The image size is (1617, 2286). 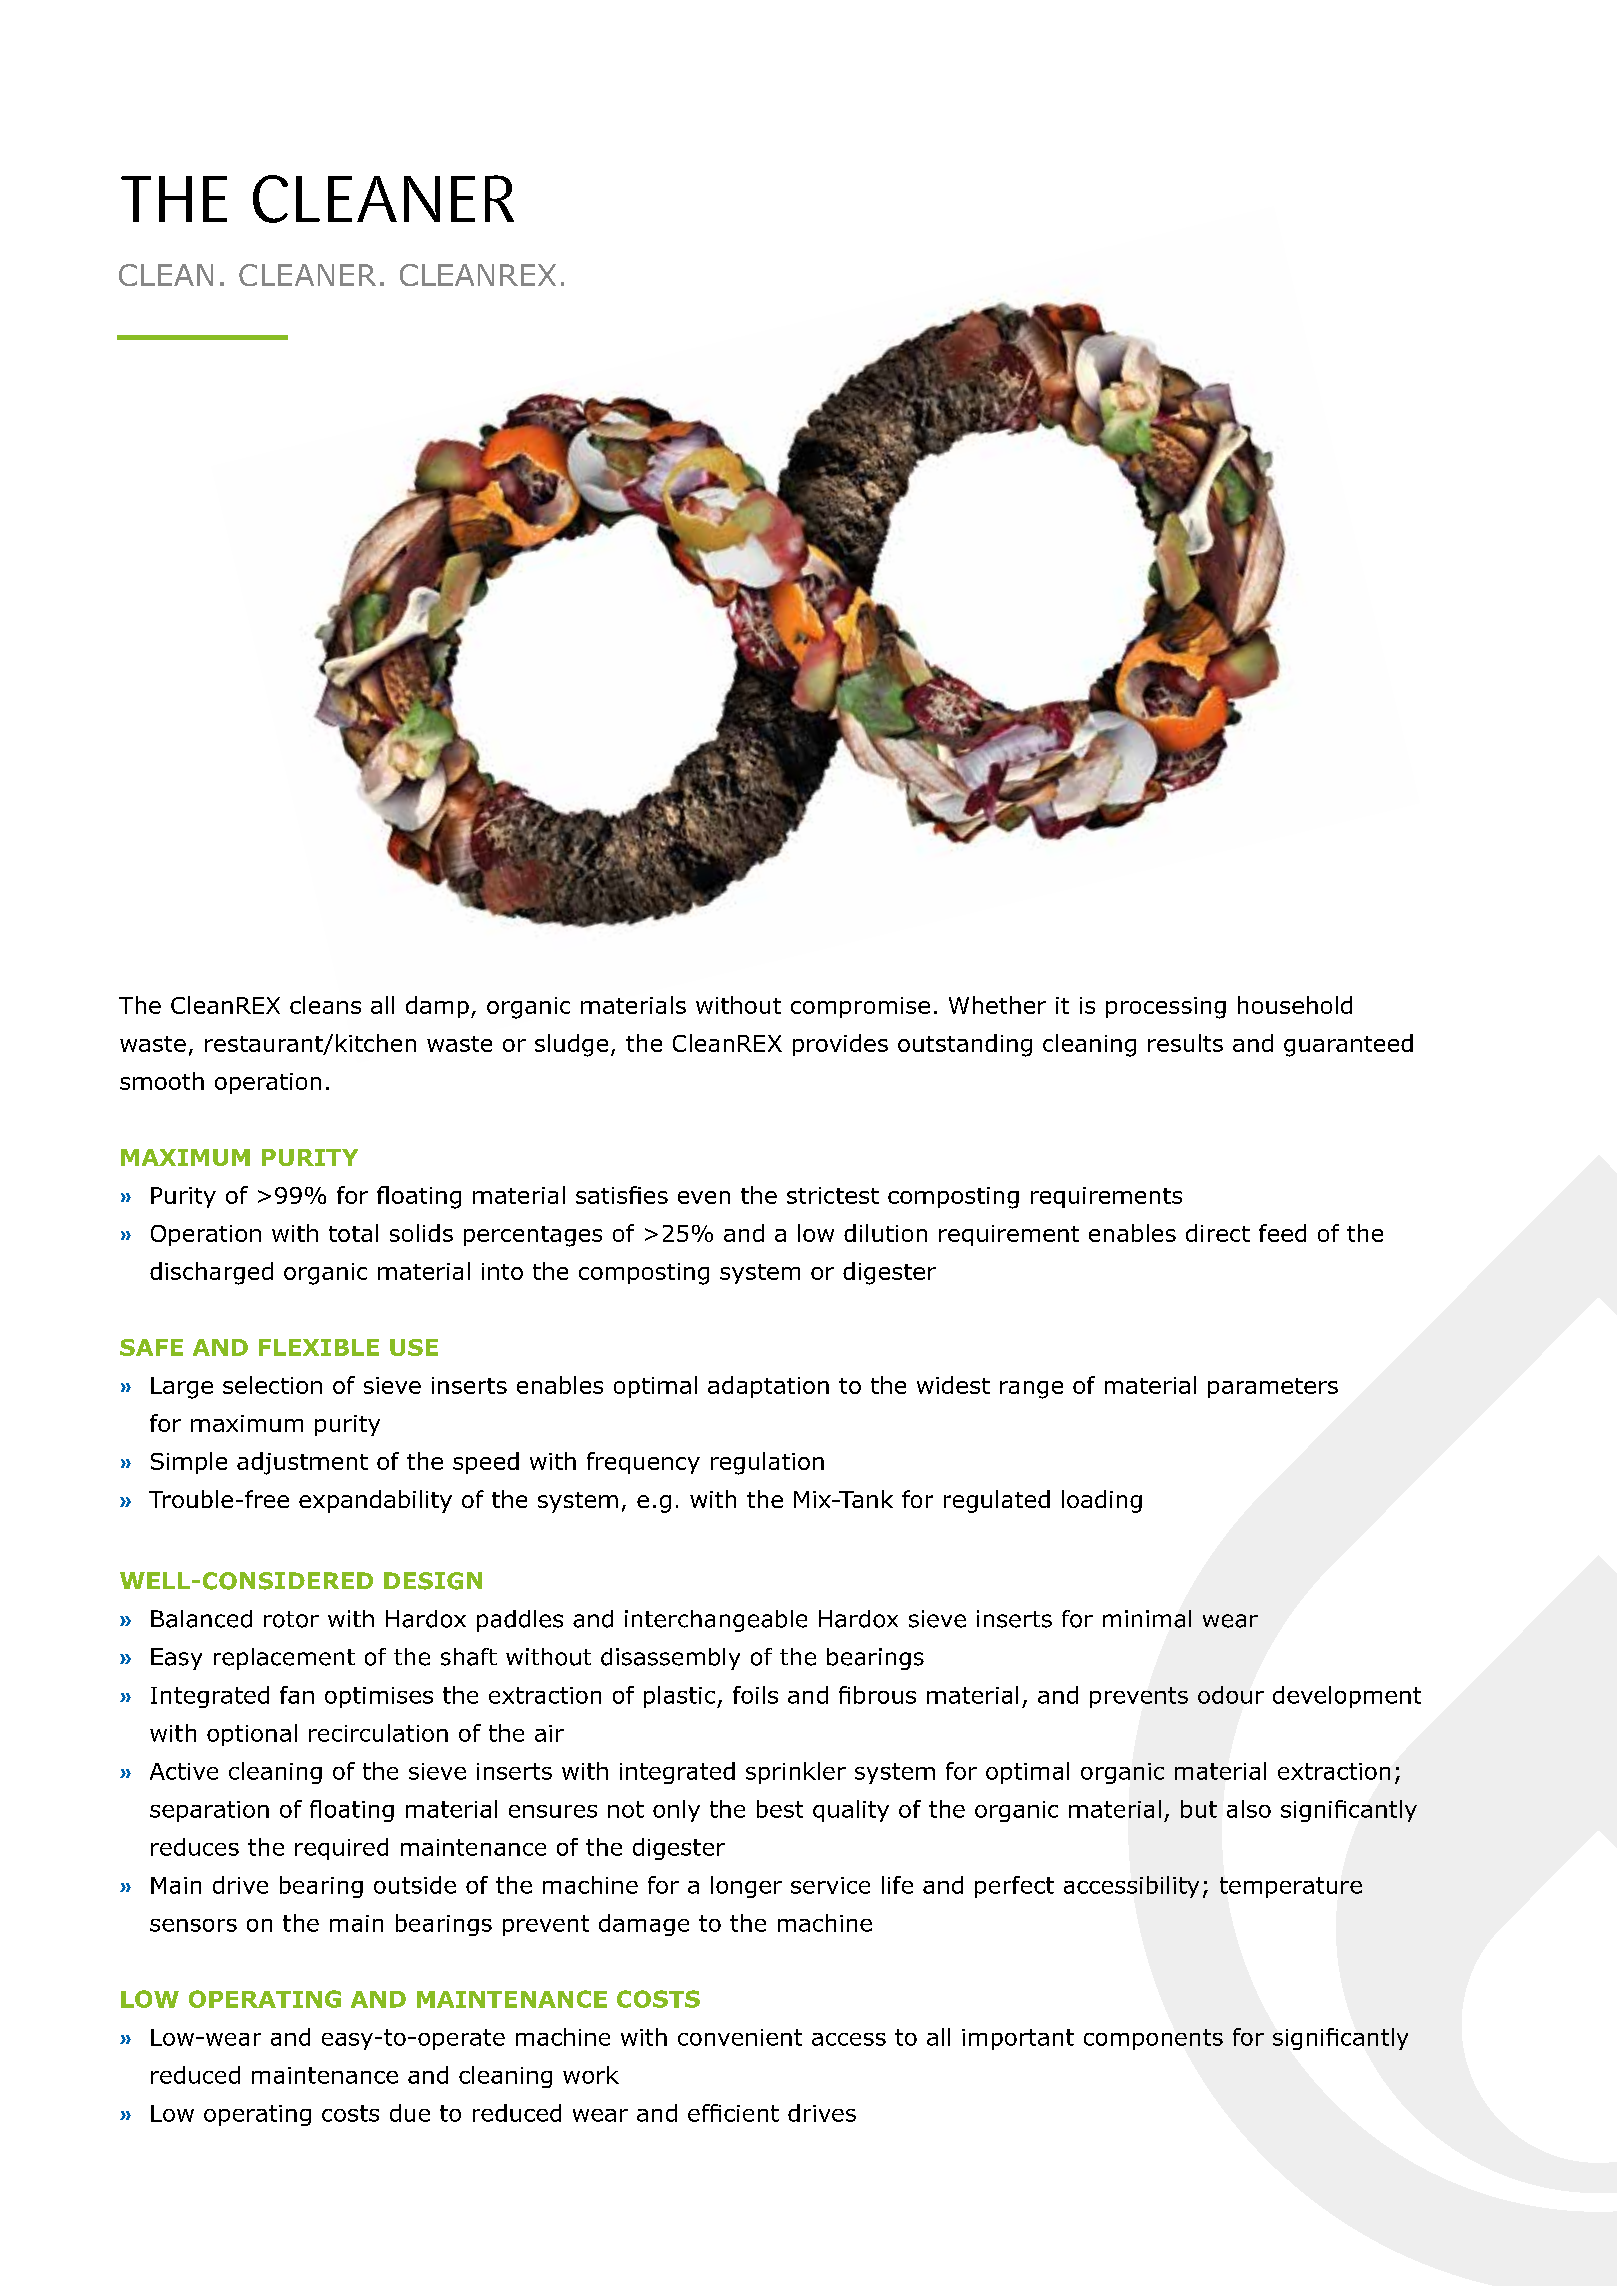 What do you see at coordinates (437, 1007) in the screenshot?
I see `damp` at bounding box center [437, 1007].
